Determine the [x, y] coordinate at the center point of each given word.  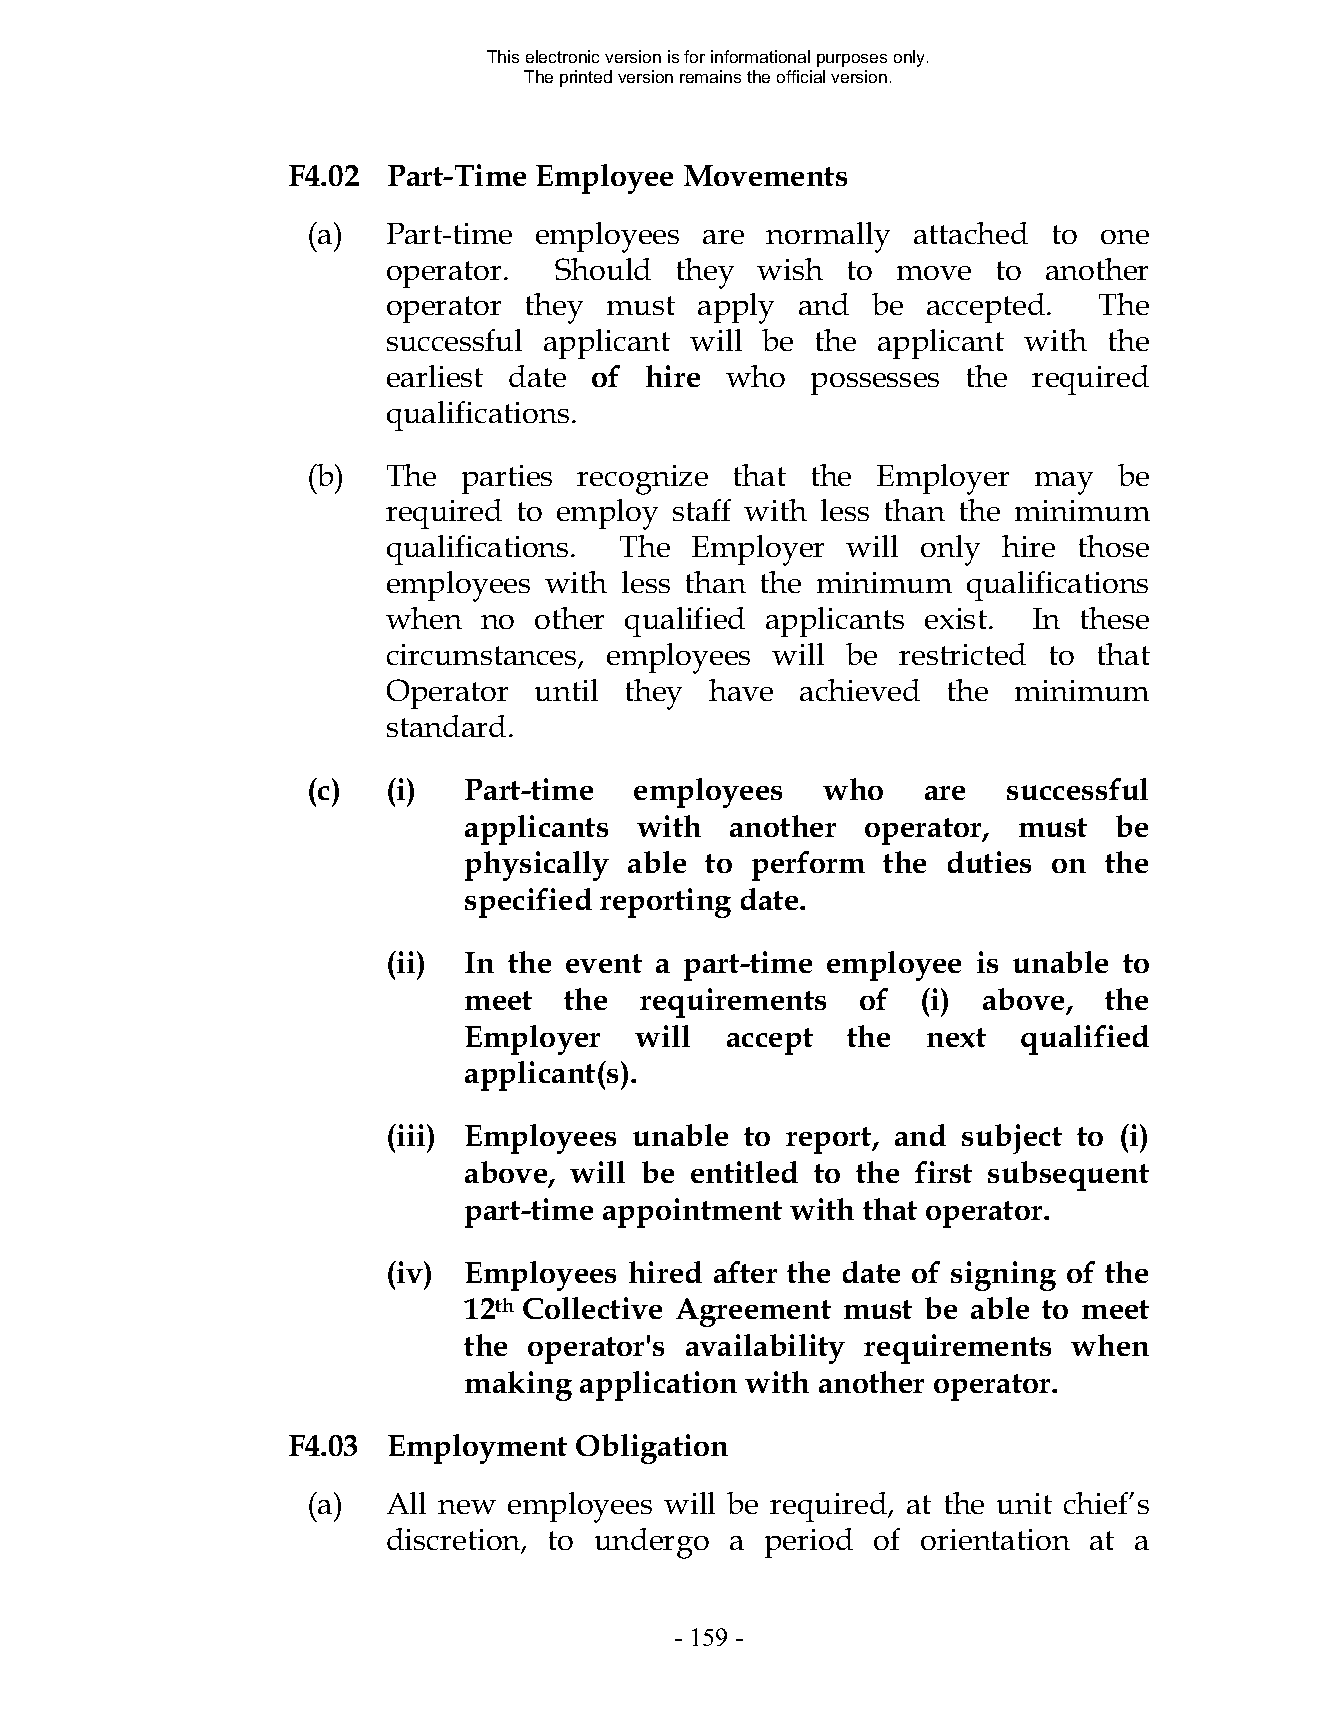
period [809, 1543]
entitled [744, 1172]
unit [1024, 1503]
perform [808, 866]
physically [537, 866]
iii [412, 1135]
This [503, 56]
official [801, 76]
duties [989, 862]
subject [1012, 1139]
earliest [435, 376]
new [467, 1507]
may [1064, 483]
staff [702, 510]
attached [971, 233]
